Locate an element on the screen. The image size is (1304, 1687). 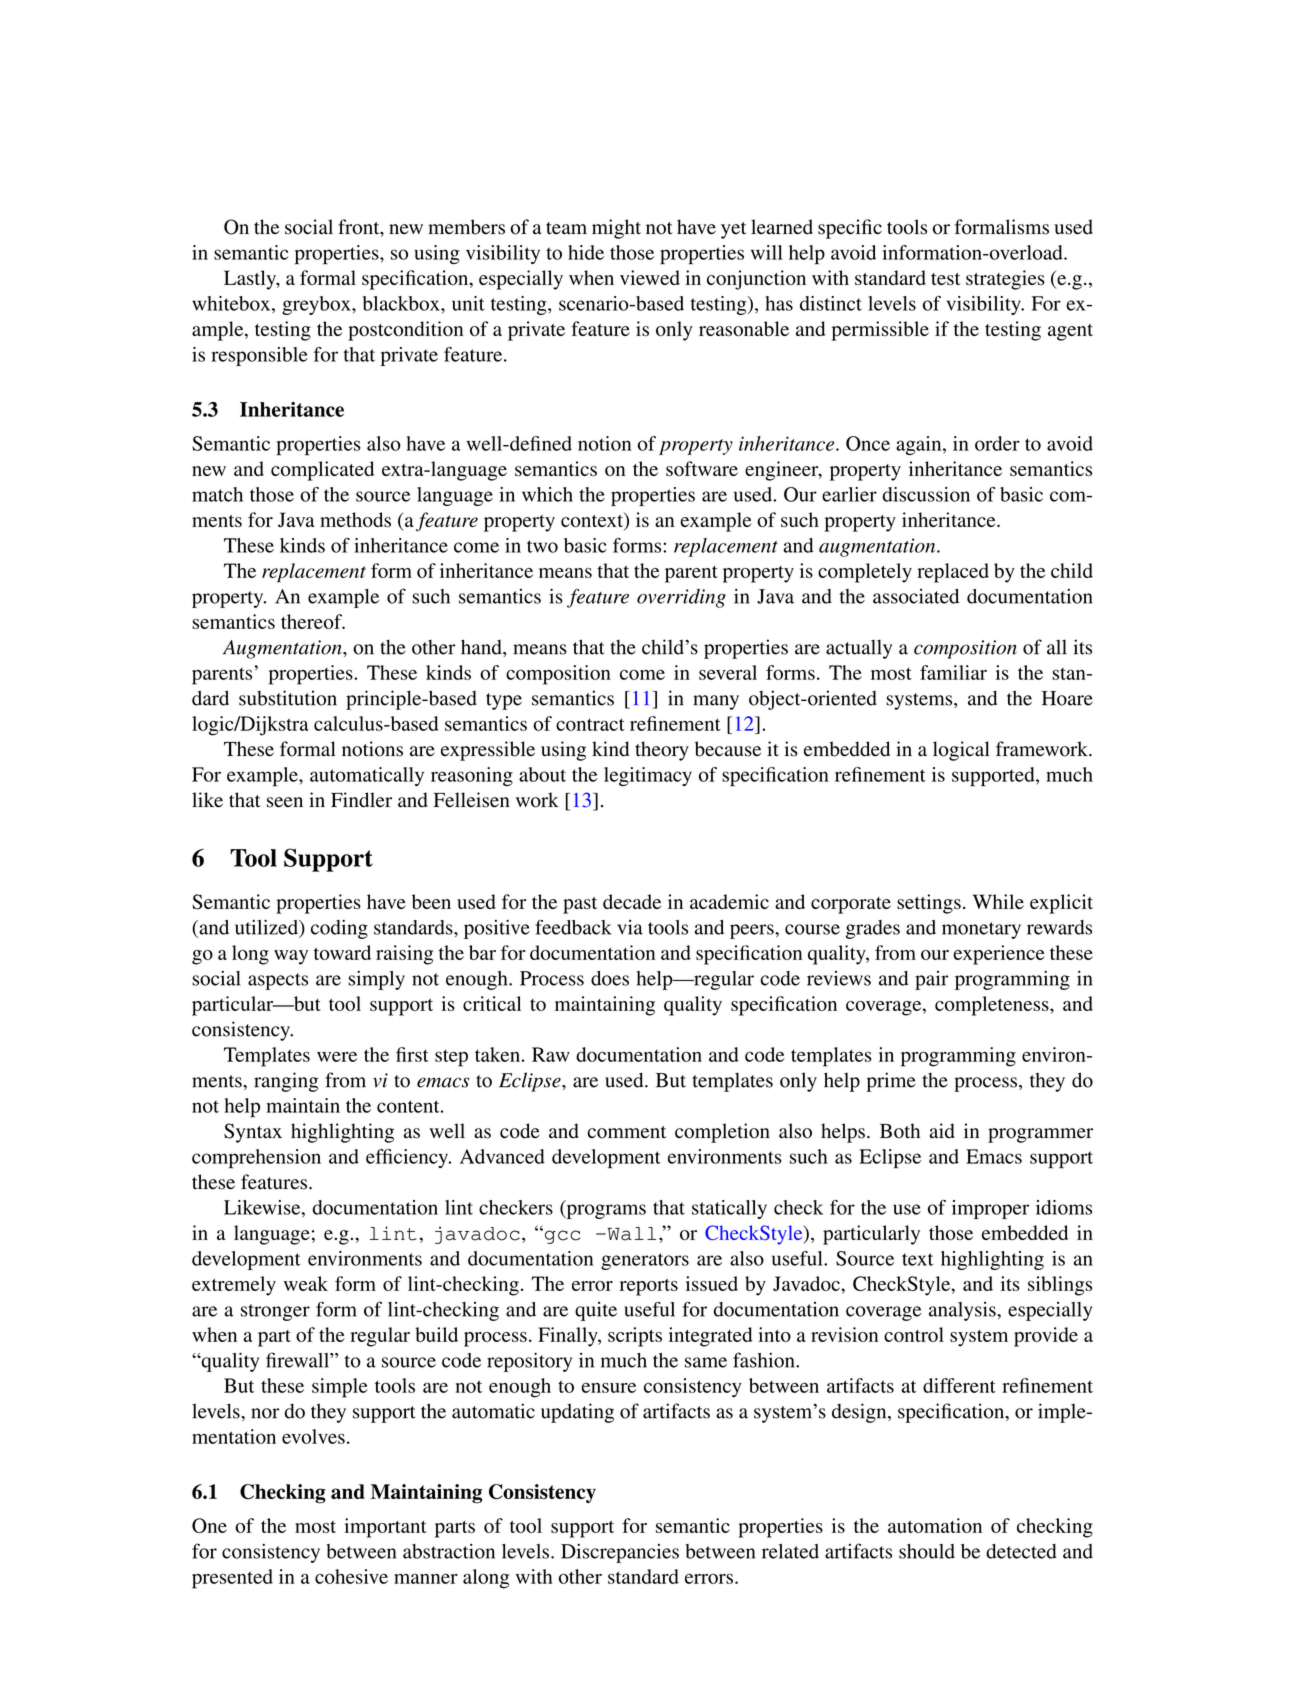
seen is located at coordinates (285, 802).
